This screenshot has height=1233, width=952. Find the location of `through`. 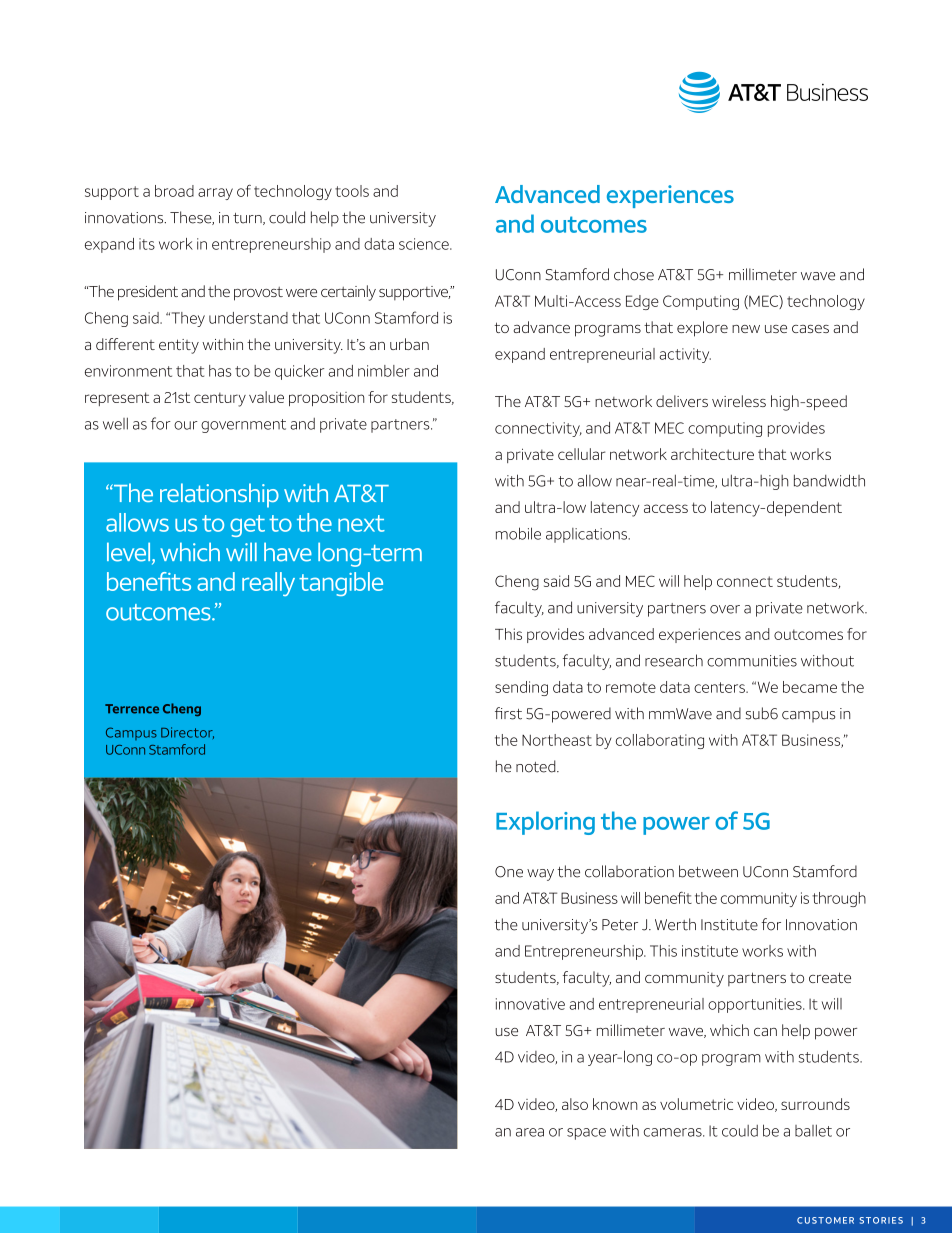

through is located at coordinates (839, 899).
